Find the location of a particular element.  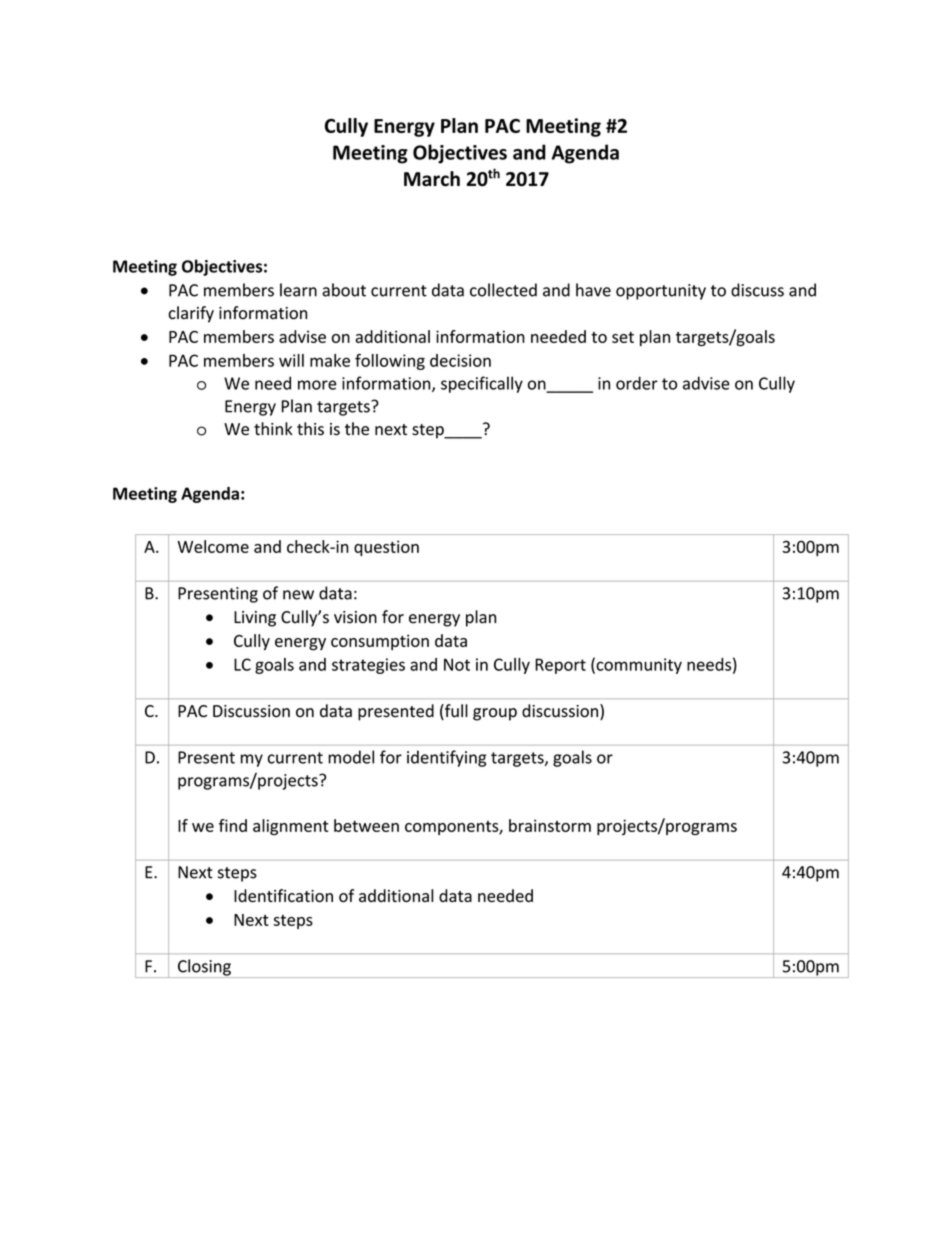

brainstorm is located at coordinates (550, 825).
